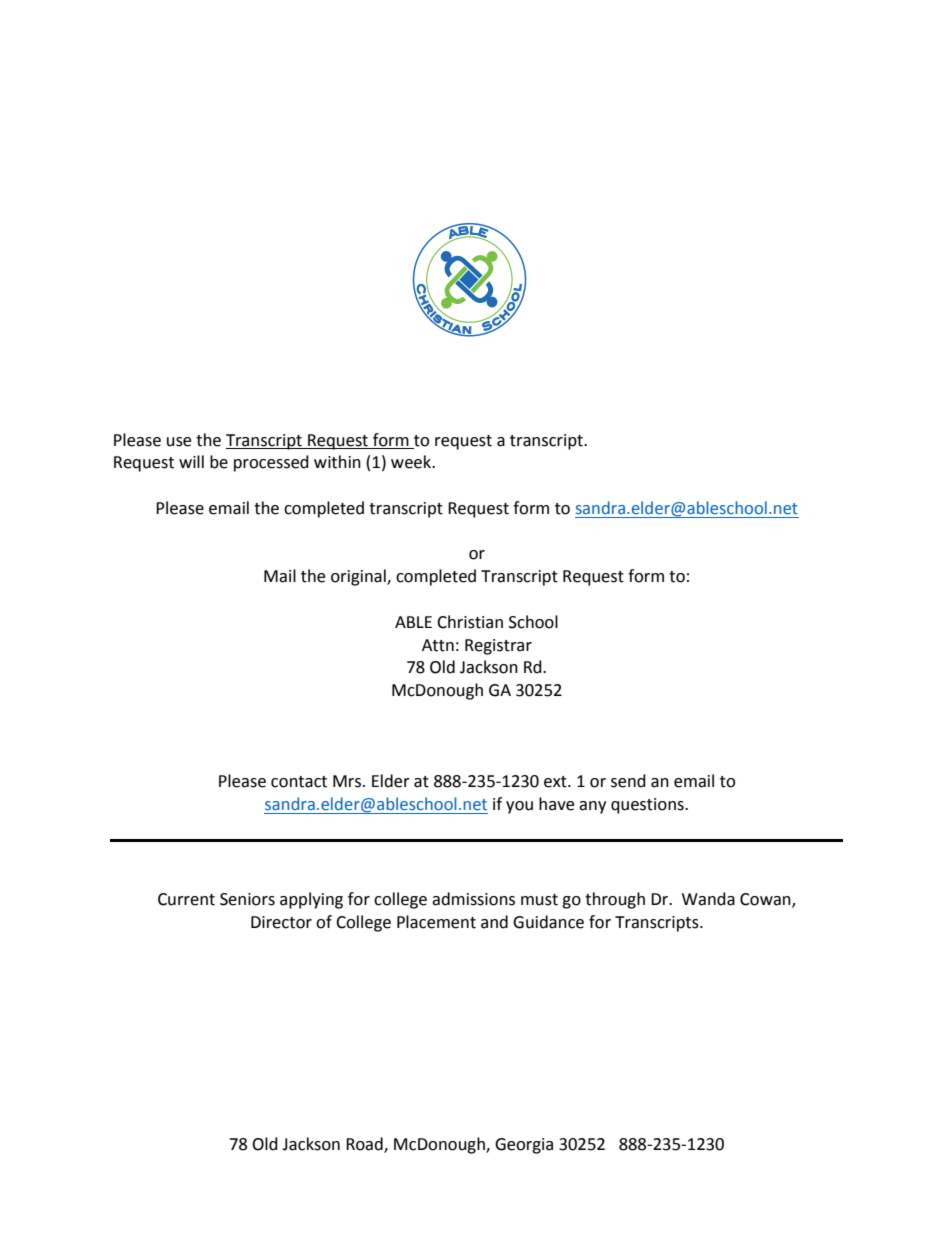 The height and width of the screenshot is (1233, 952). What do you see at coordinates (281, 922) in the screenshot?
I see `Director` at bounding box center [281, 922].
